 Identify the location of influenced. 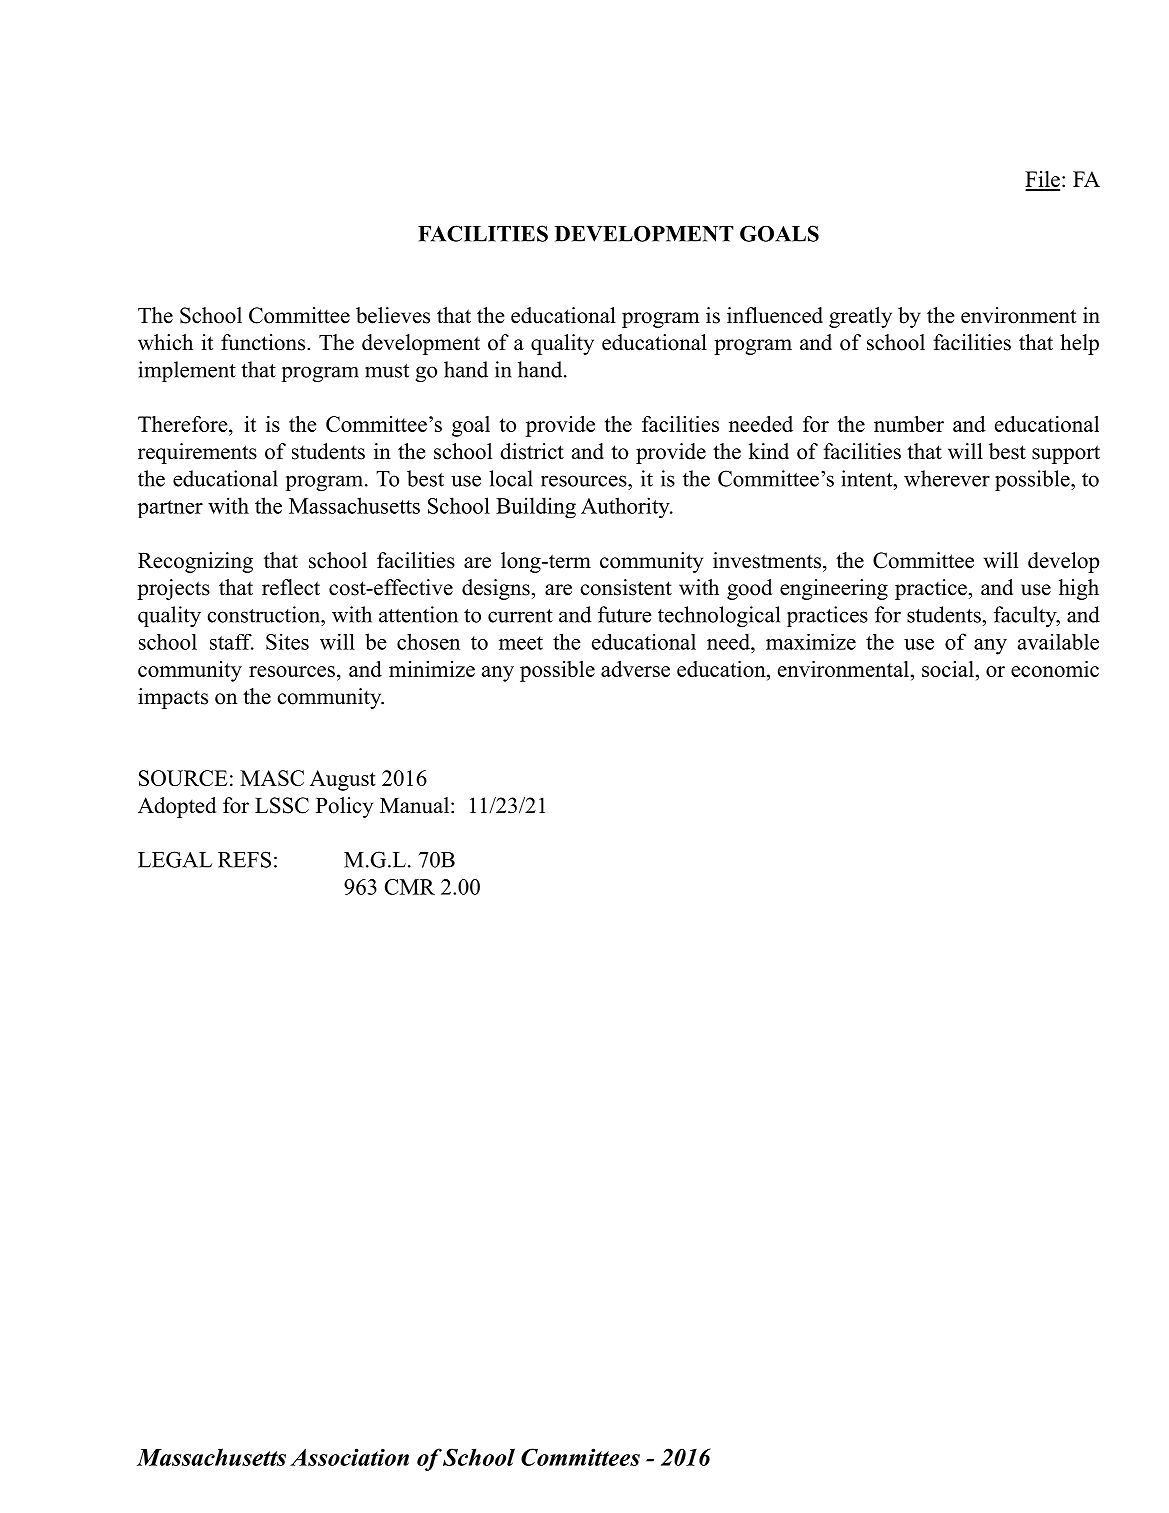
(775, 315).
